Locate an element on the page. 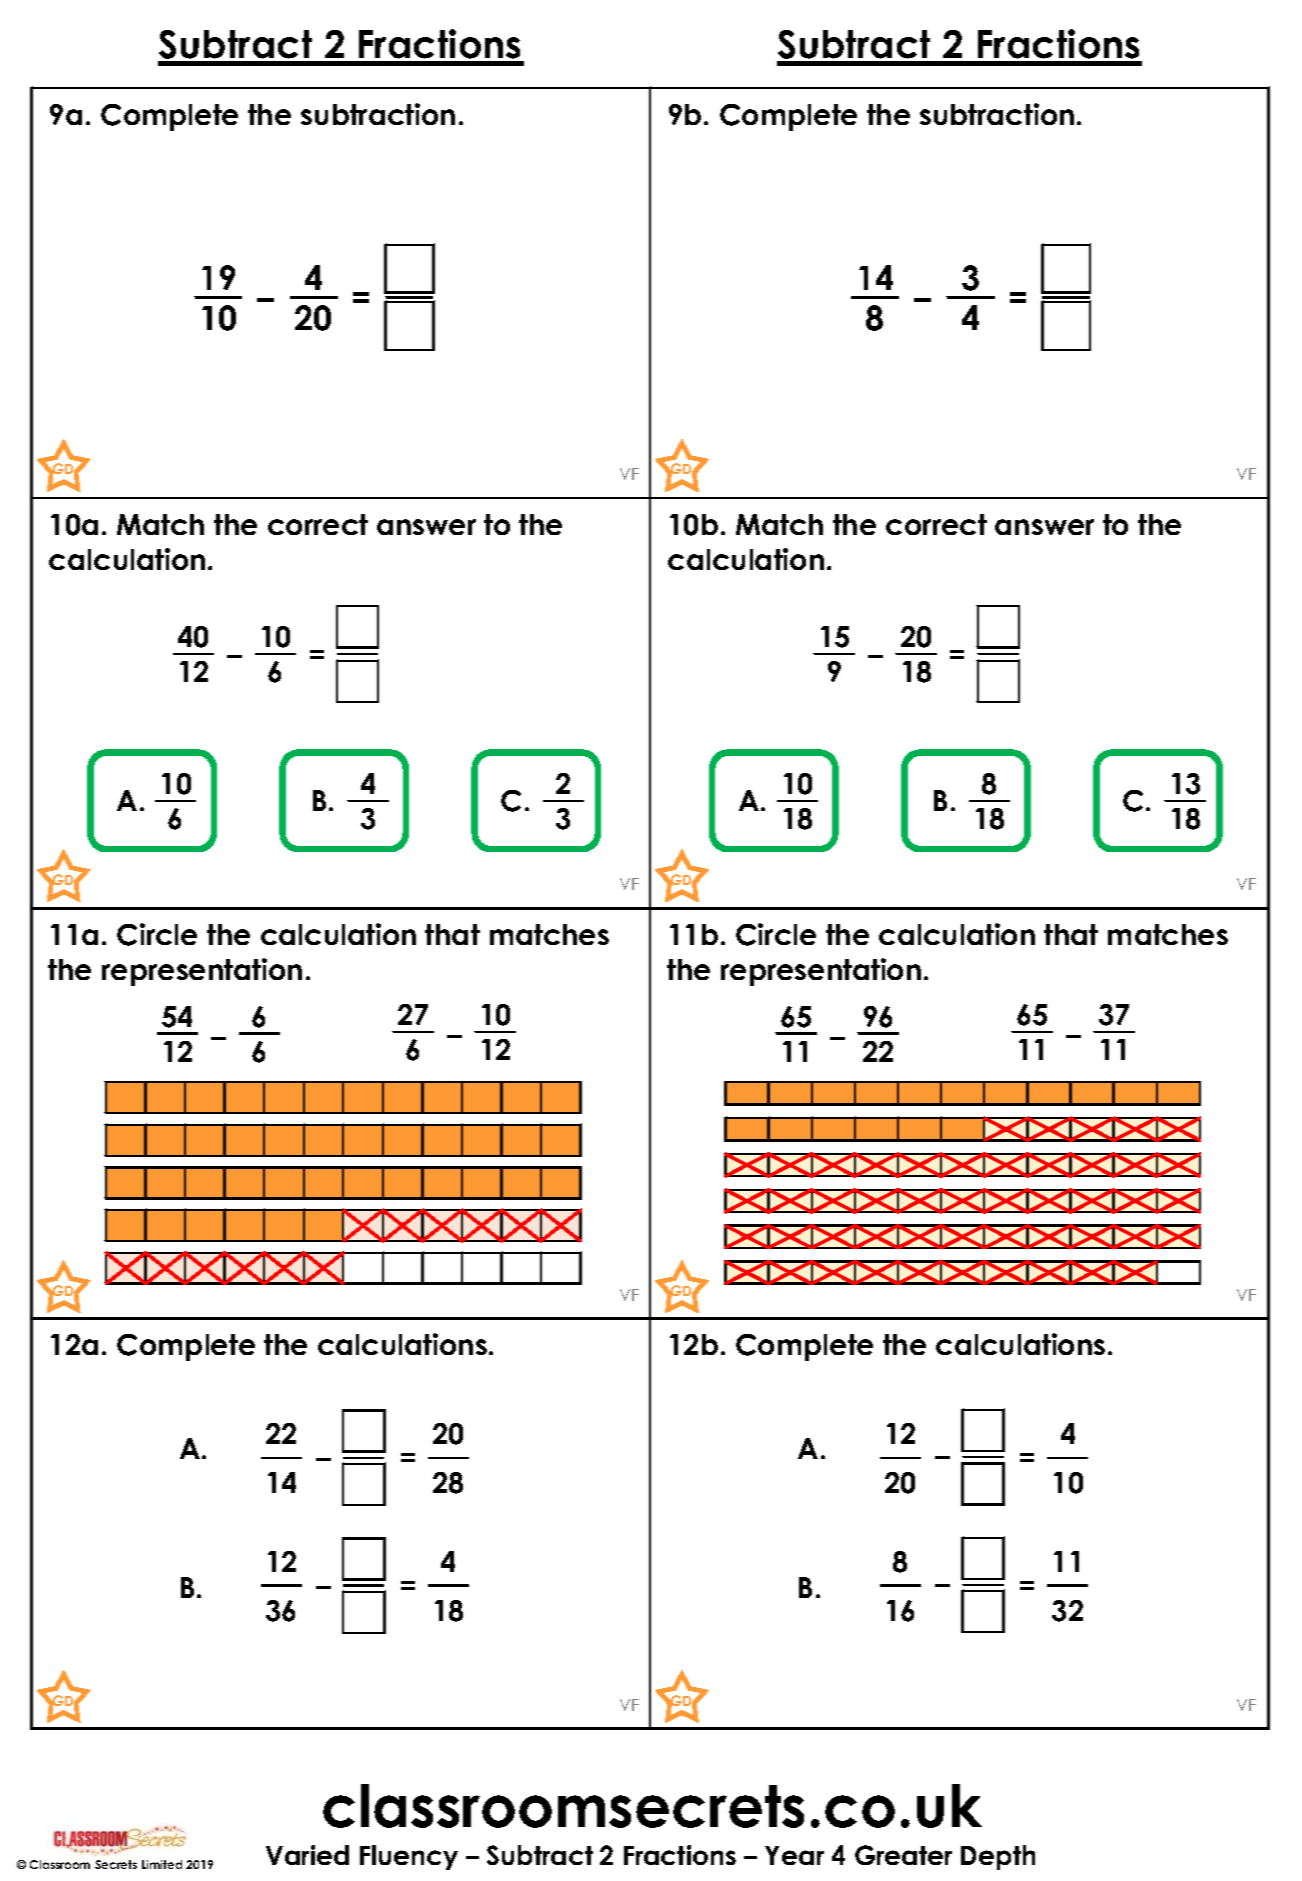 The width and height of the page is (1302, 1881). Depth is located at coordinates (998, 1857).
